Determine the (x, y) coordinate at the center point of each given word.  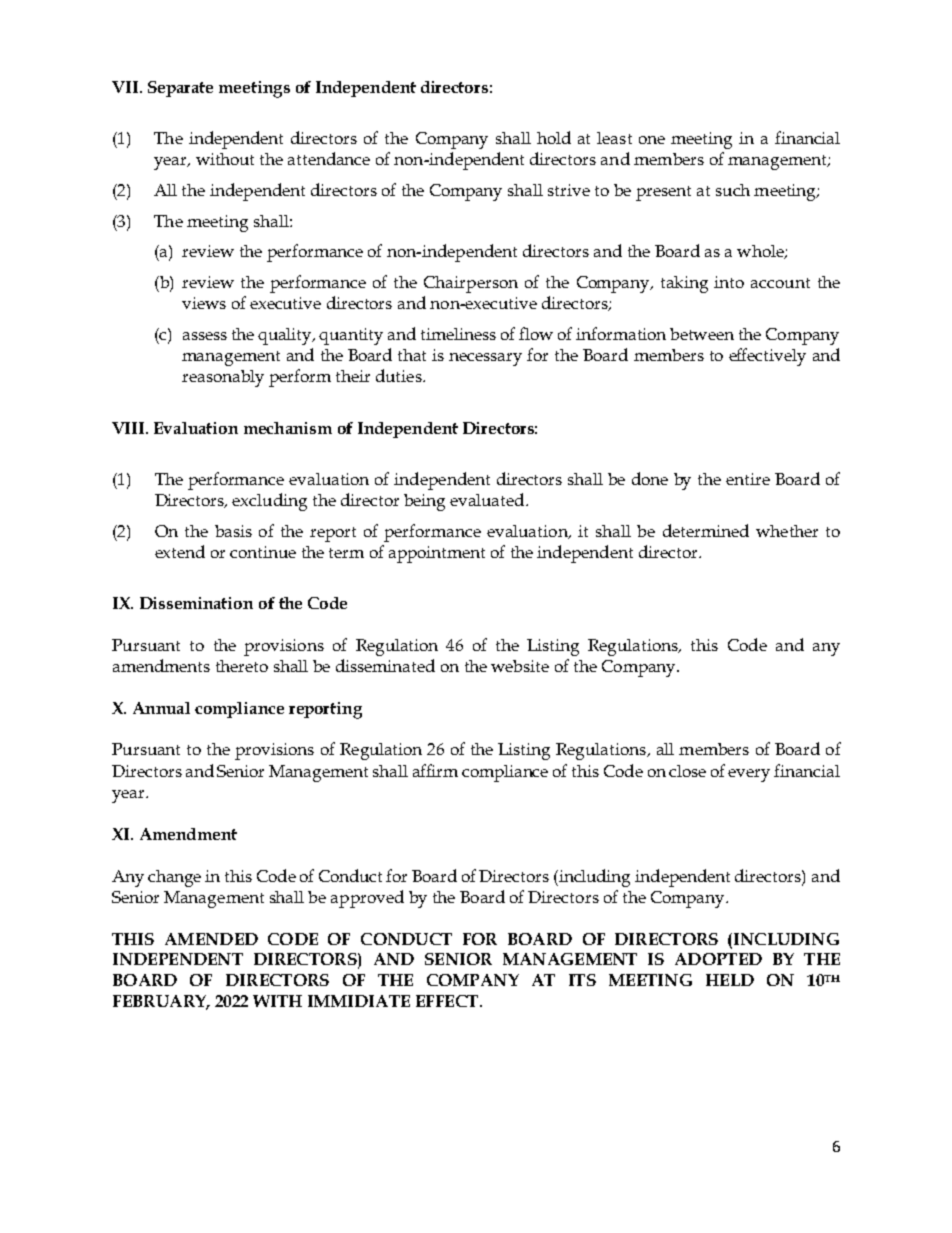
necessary (485, 359)
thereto (242, 666)
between (702, 334)
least (614, 138)
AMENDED (211, 939)
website (520, 666)
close (687, 771)
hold (554, 137)
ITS (582, 980)
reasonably (223, 378)
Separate (180, 89)
